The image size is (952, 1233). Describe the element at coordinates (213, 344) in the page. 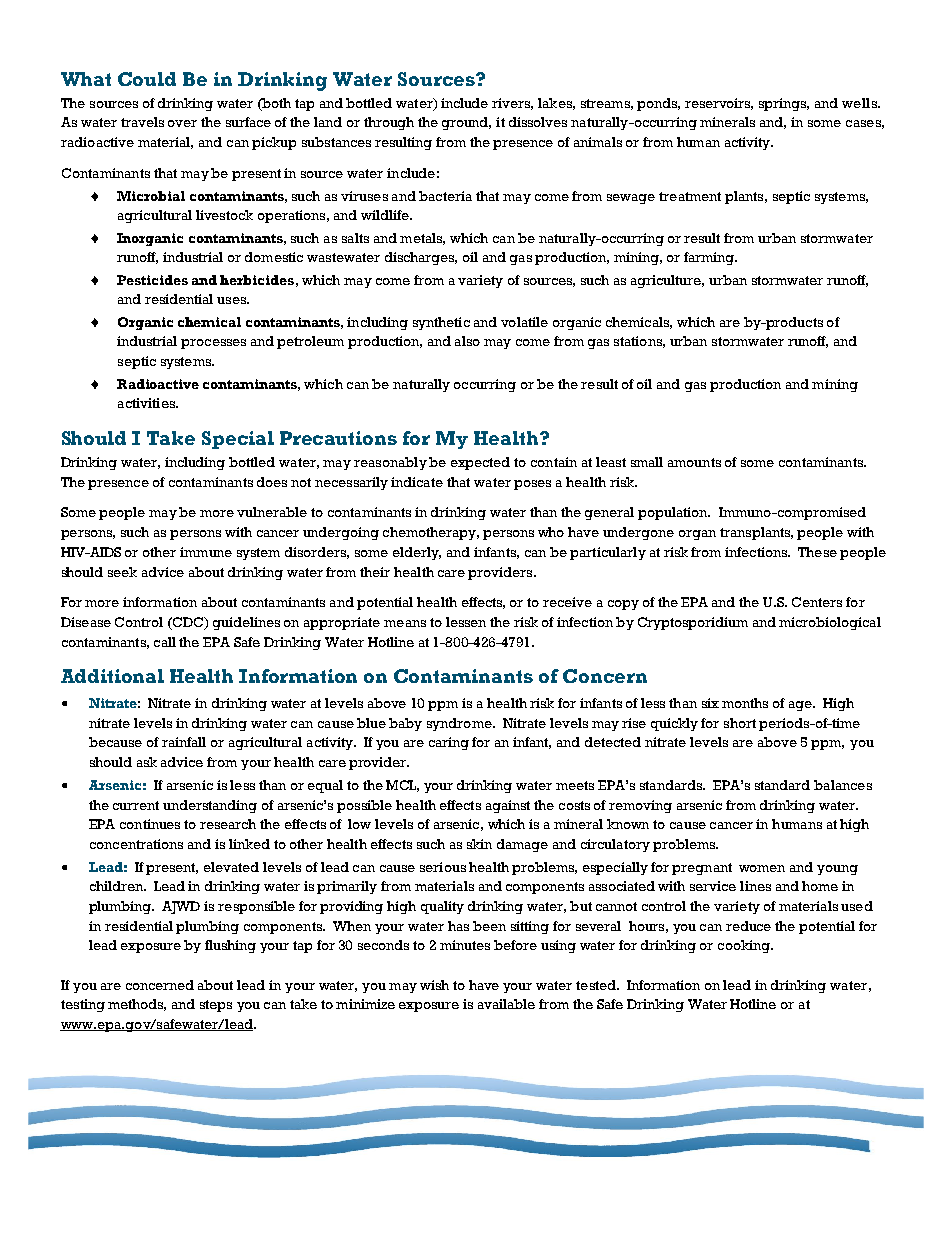

I see `processes` at that location.
